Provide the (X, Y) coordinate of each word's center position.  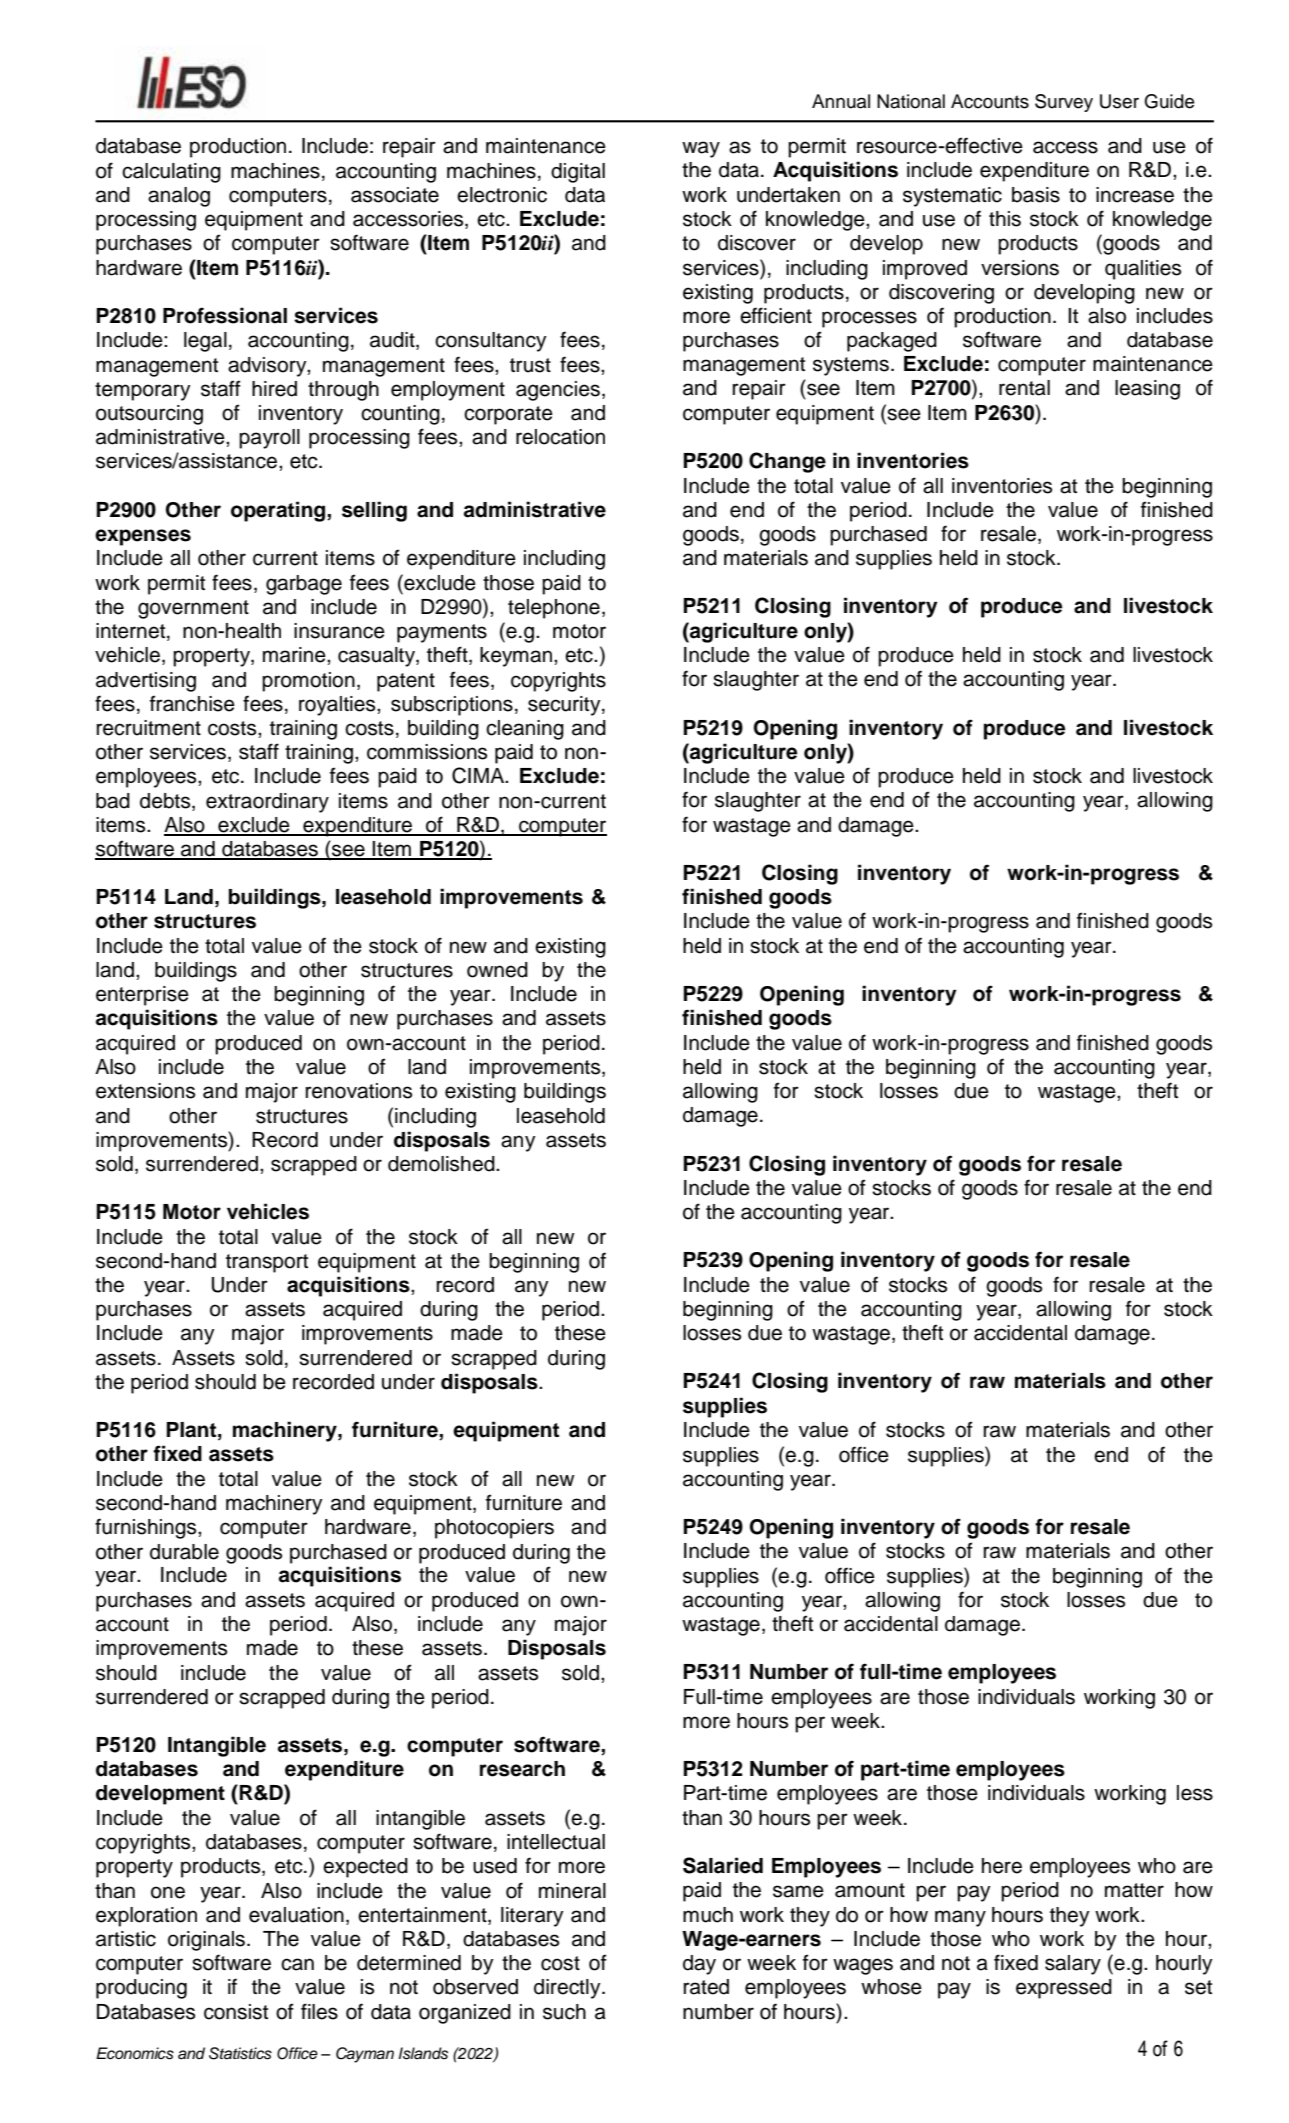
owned (497, 970)
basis (1036, 195)
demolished (442, 1164)
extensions (145, 1091)
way (701, 149)
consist (236, 2012)
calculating (171, 173)
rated (706, 1987)
